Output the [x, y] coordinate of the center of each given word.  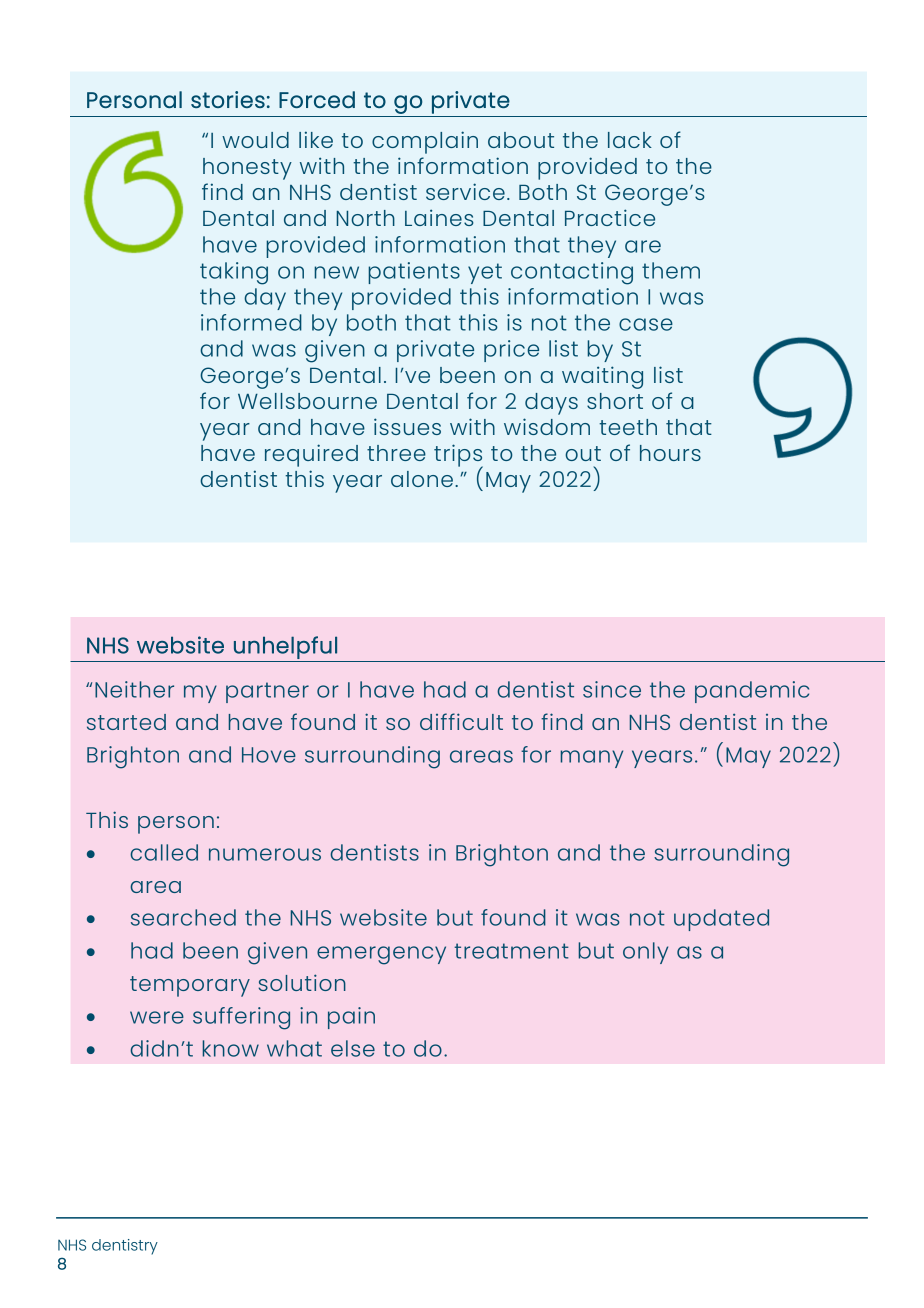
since [612, 689]
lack [630, 140]
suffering [241, 1018]
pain [351, 1018]
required [311, 455]
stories [228, 99]
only [645, 953]
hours [670, 453]
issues [407, 426]
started [126, 722]
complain [425, 142]
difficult [461, 721]
